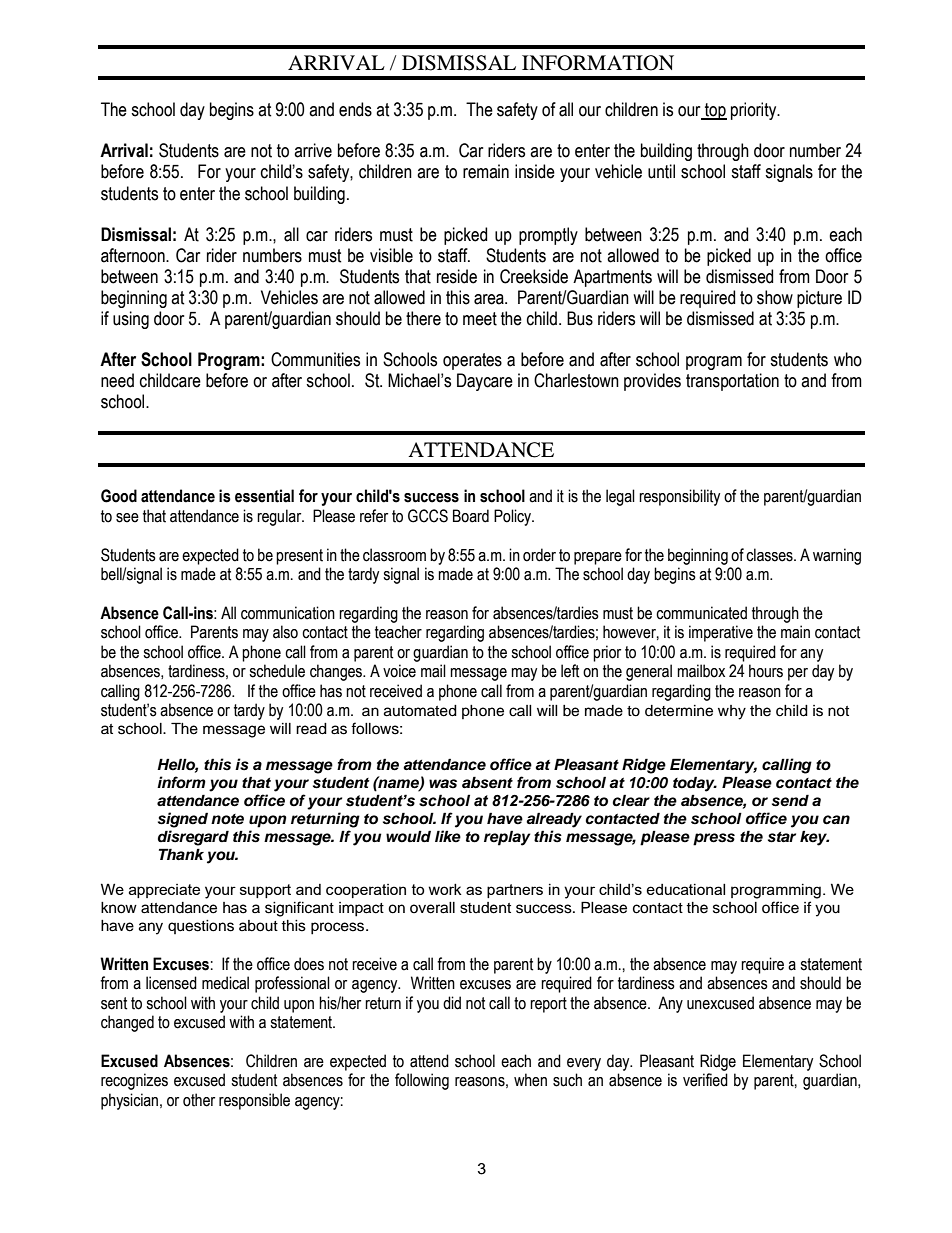  Describe the element at coordinates (732, 382) in the image. I see `transportation` at that location.
